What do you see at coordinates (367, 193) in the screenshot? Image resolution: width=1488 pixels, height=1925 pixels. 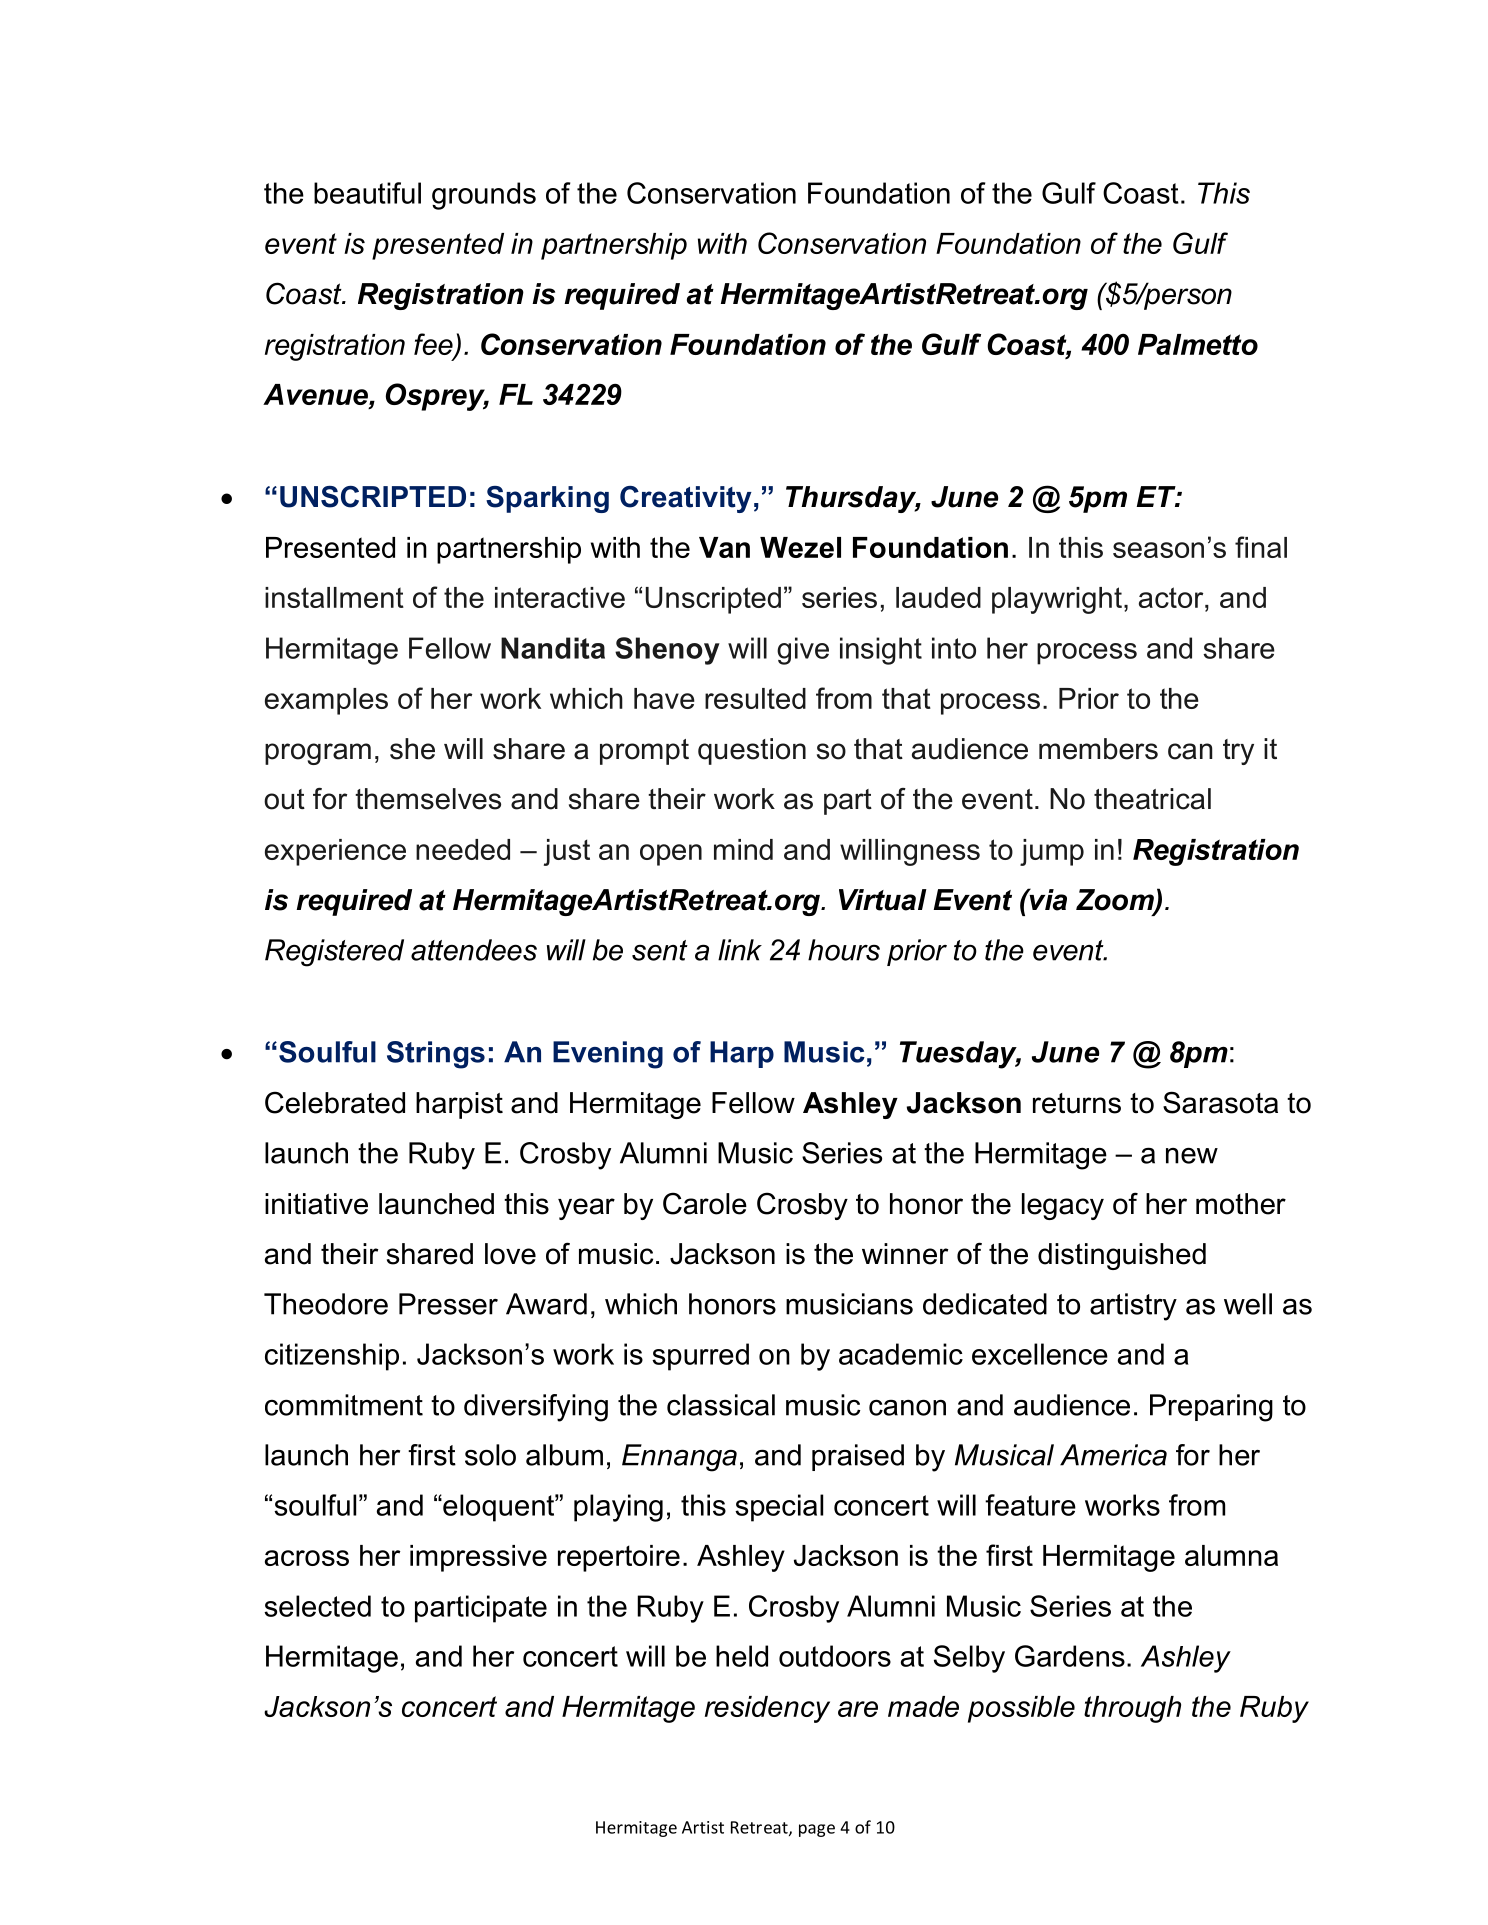 I see `beautiful` at bounding box center [367, 193].
